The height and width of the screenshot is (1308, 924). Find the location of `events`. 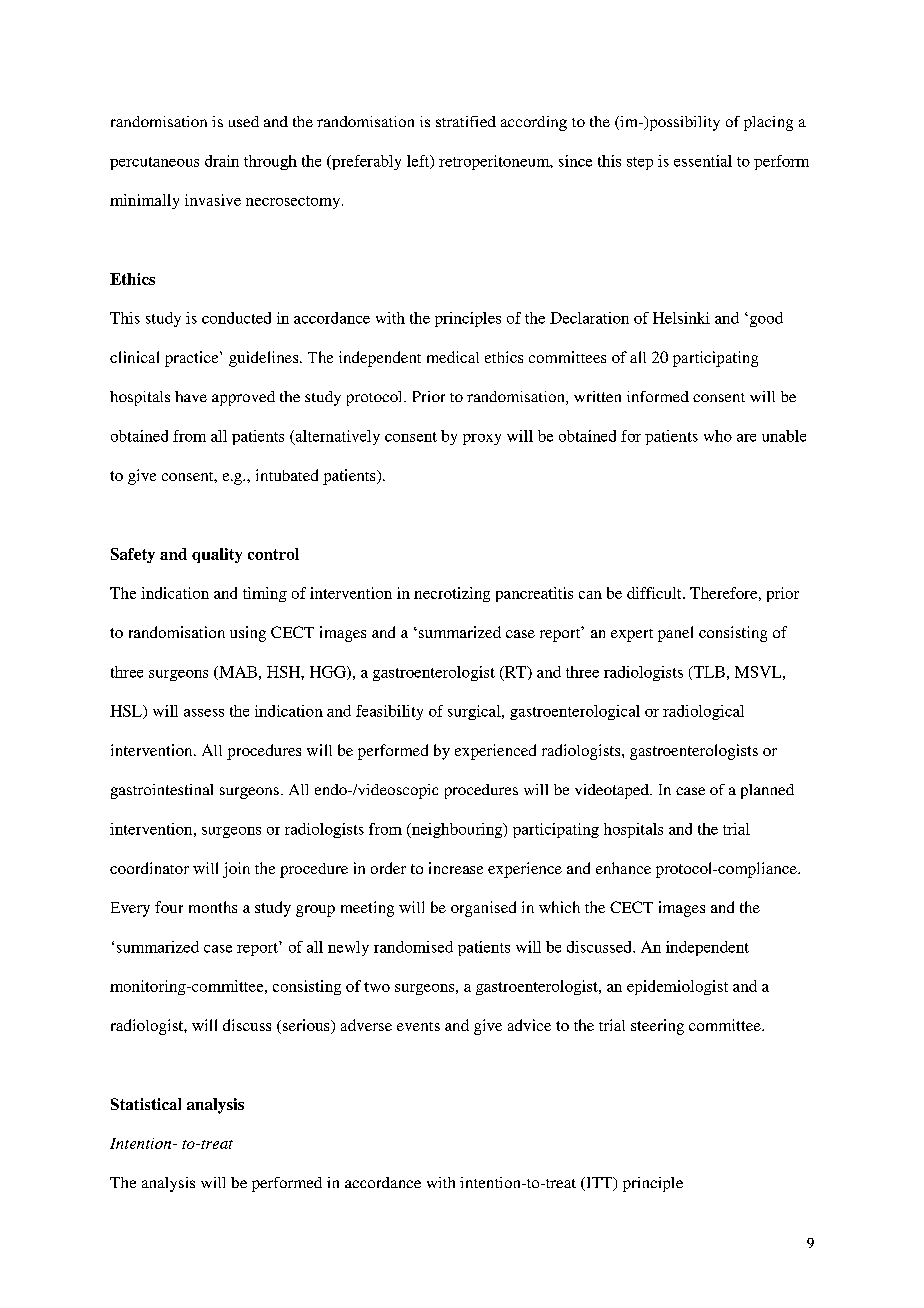

events is located at coordinates (418, 1026).
